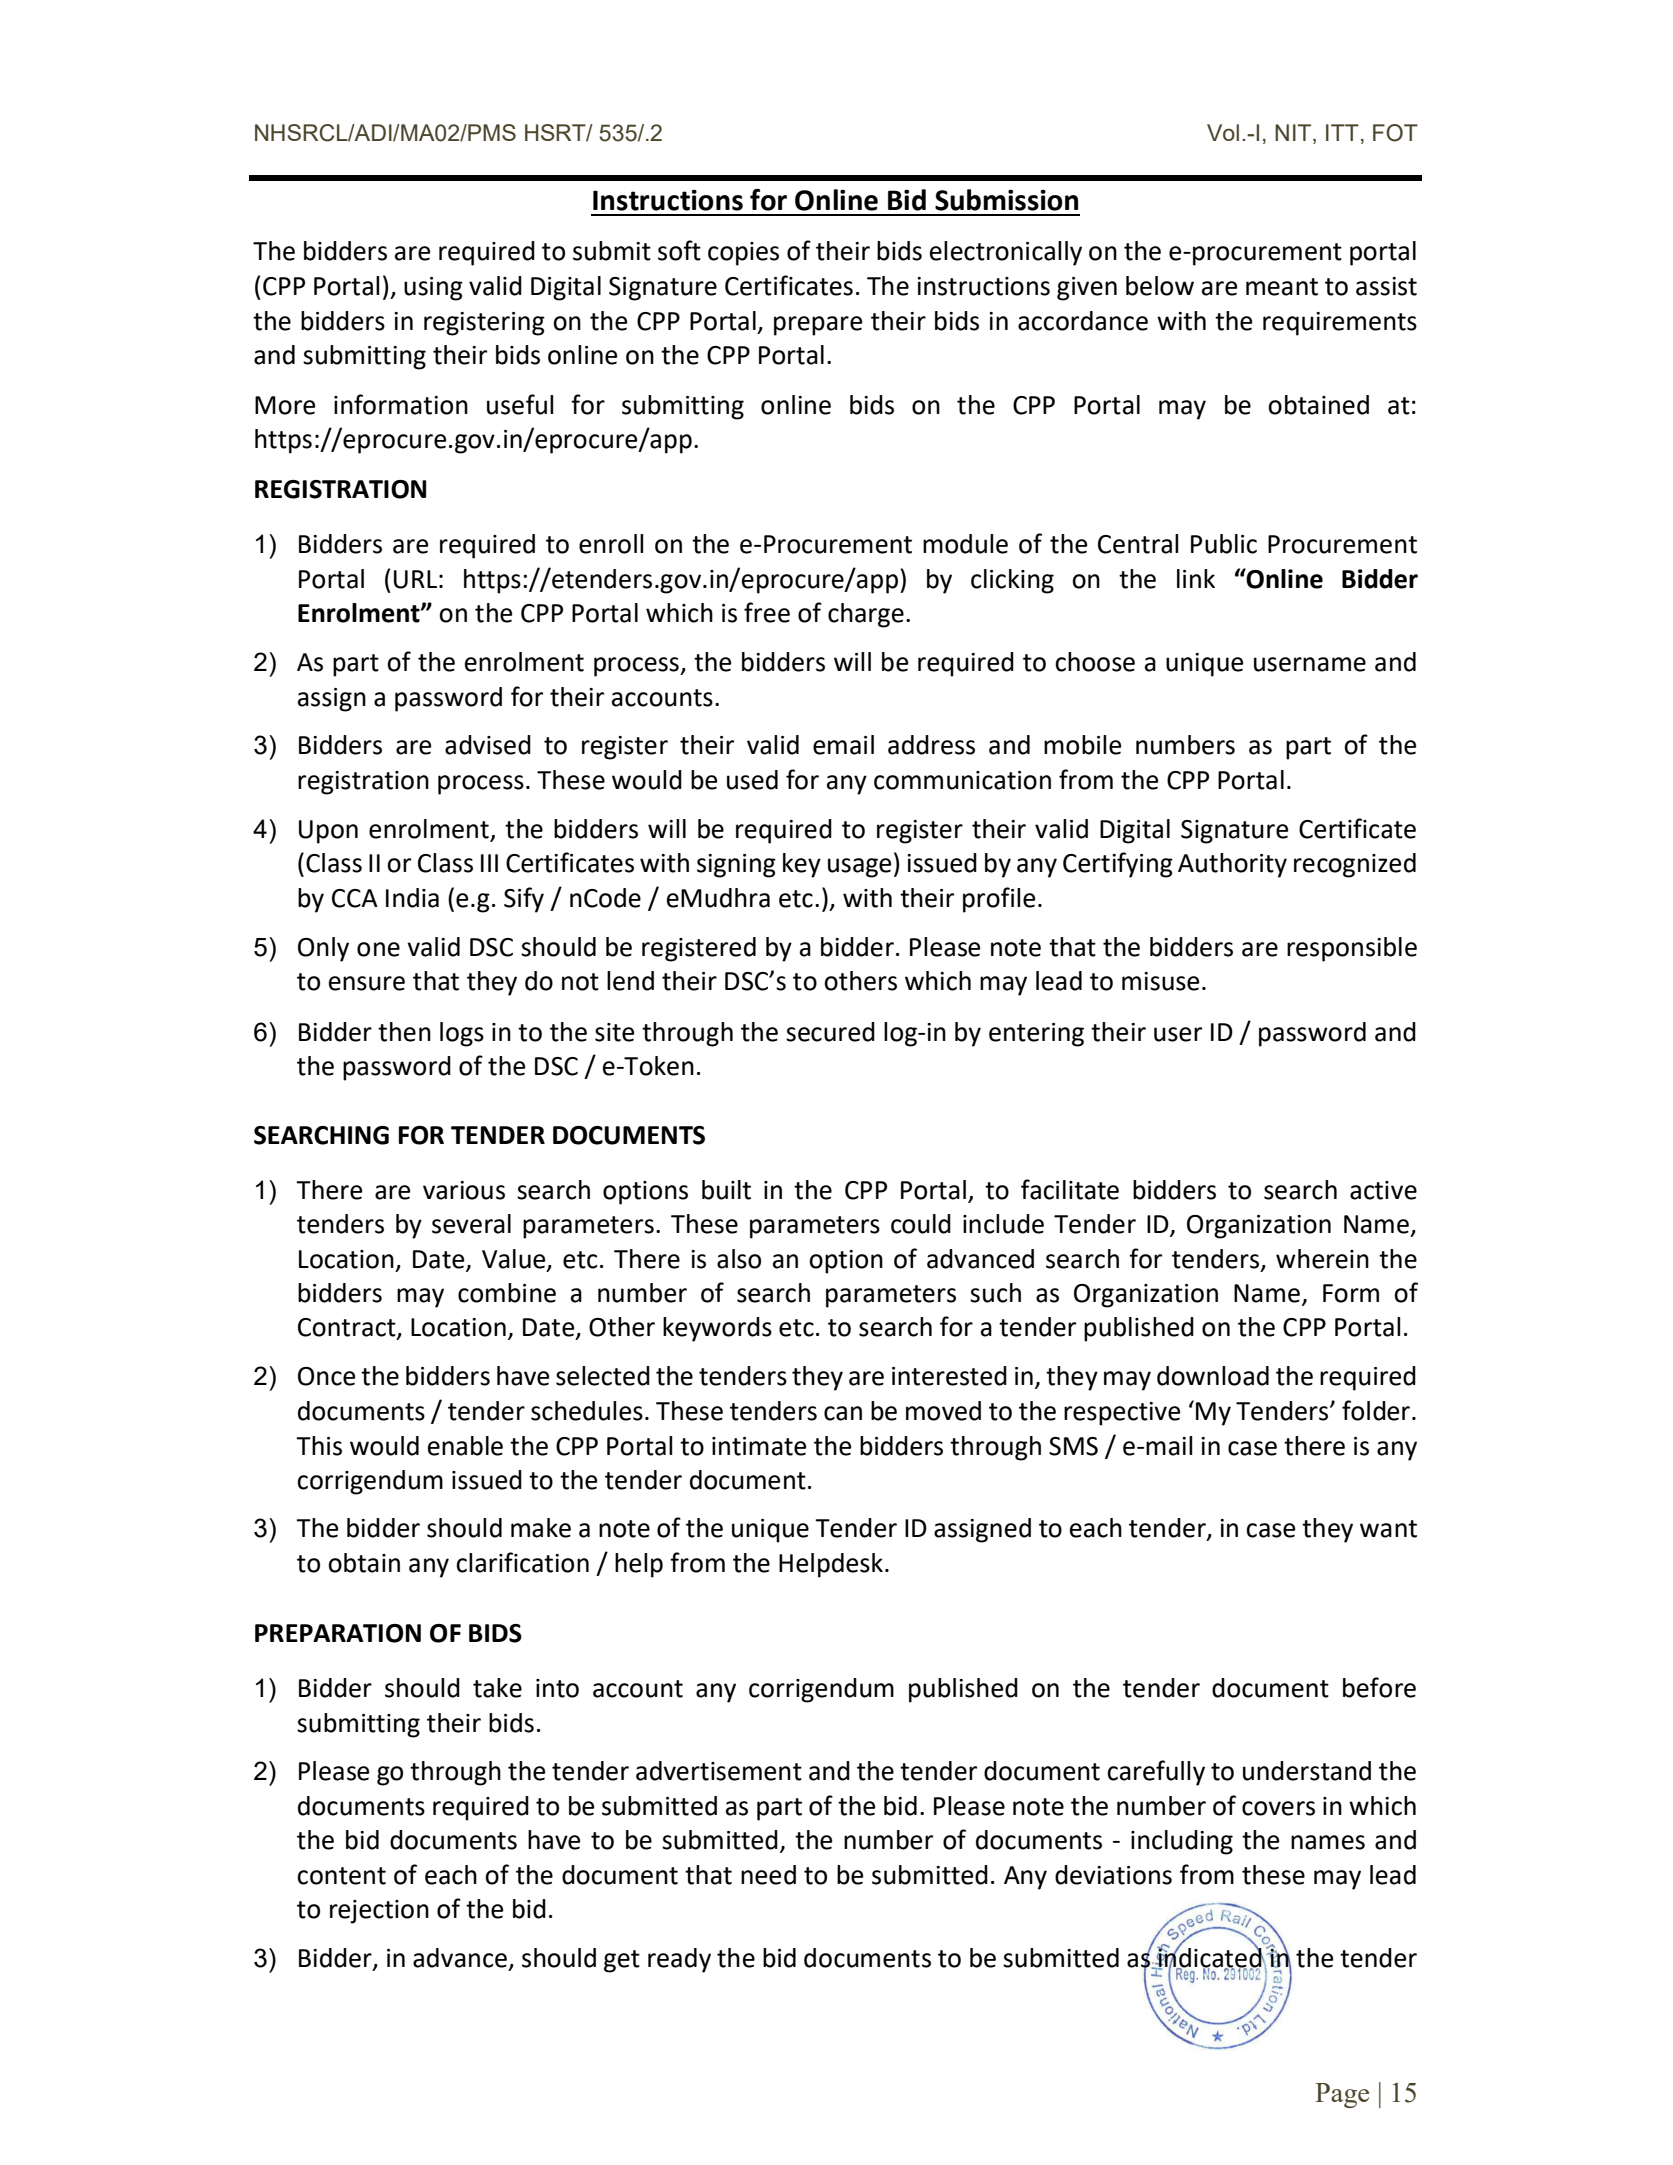 This page has height=2165, width=1673. I want to click on secured, so click(830, 1032).
